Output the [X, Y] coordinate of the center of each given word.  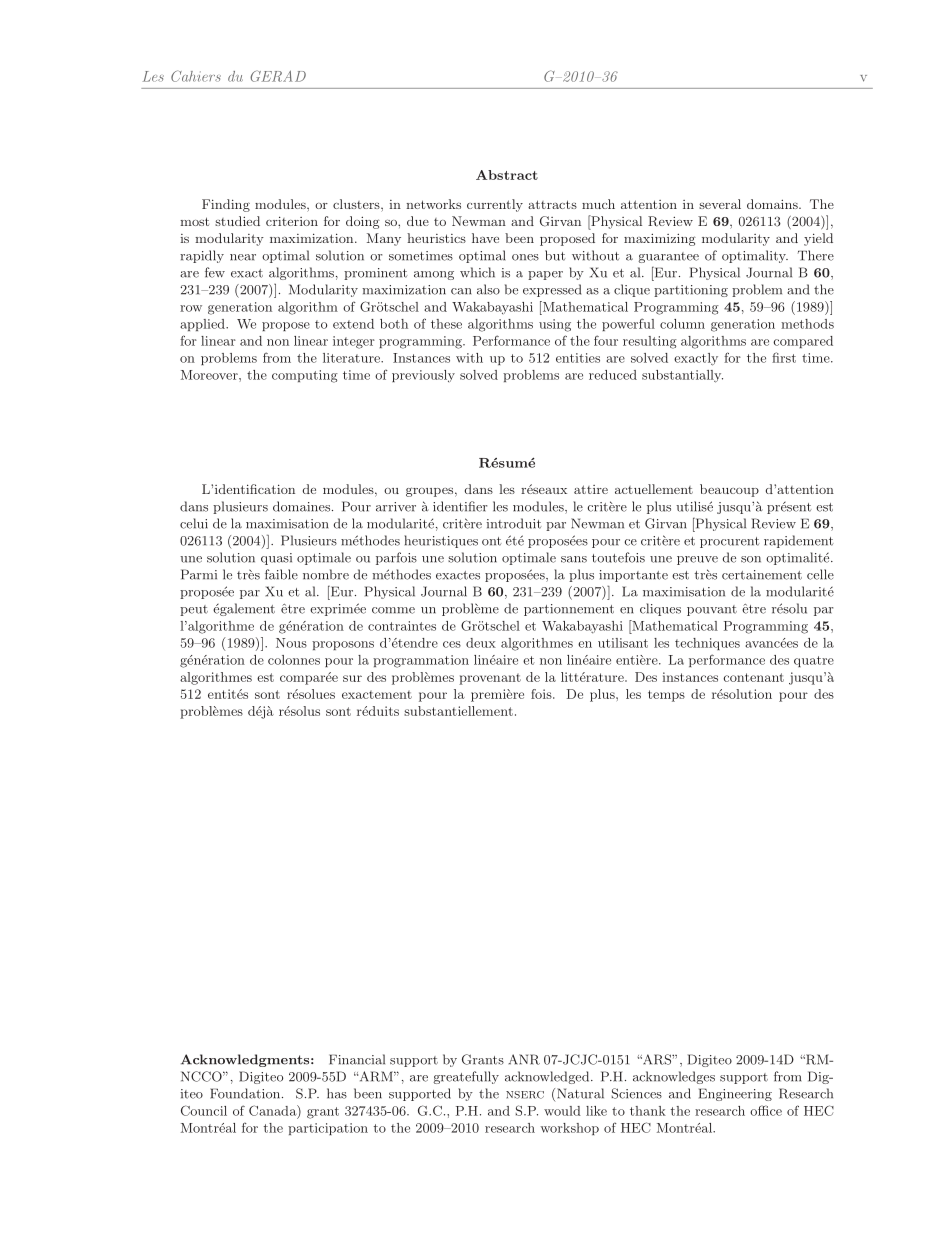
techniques [707, 644]
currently [495, 205]
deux [481, 643]
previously [423, 376]
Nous [291, 643]
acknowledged [548, 1077]
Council [204, 1110]
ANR [524, 1059]
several [720, 204]
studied [237, 221]
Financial [357, 1059]
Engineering [735, 1094]
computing [305, 376]
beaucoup [729, 490]
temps [666, 696]
